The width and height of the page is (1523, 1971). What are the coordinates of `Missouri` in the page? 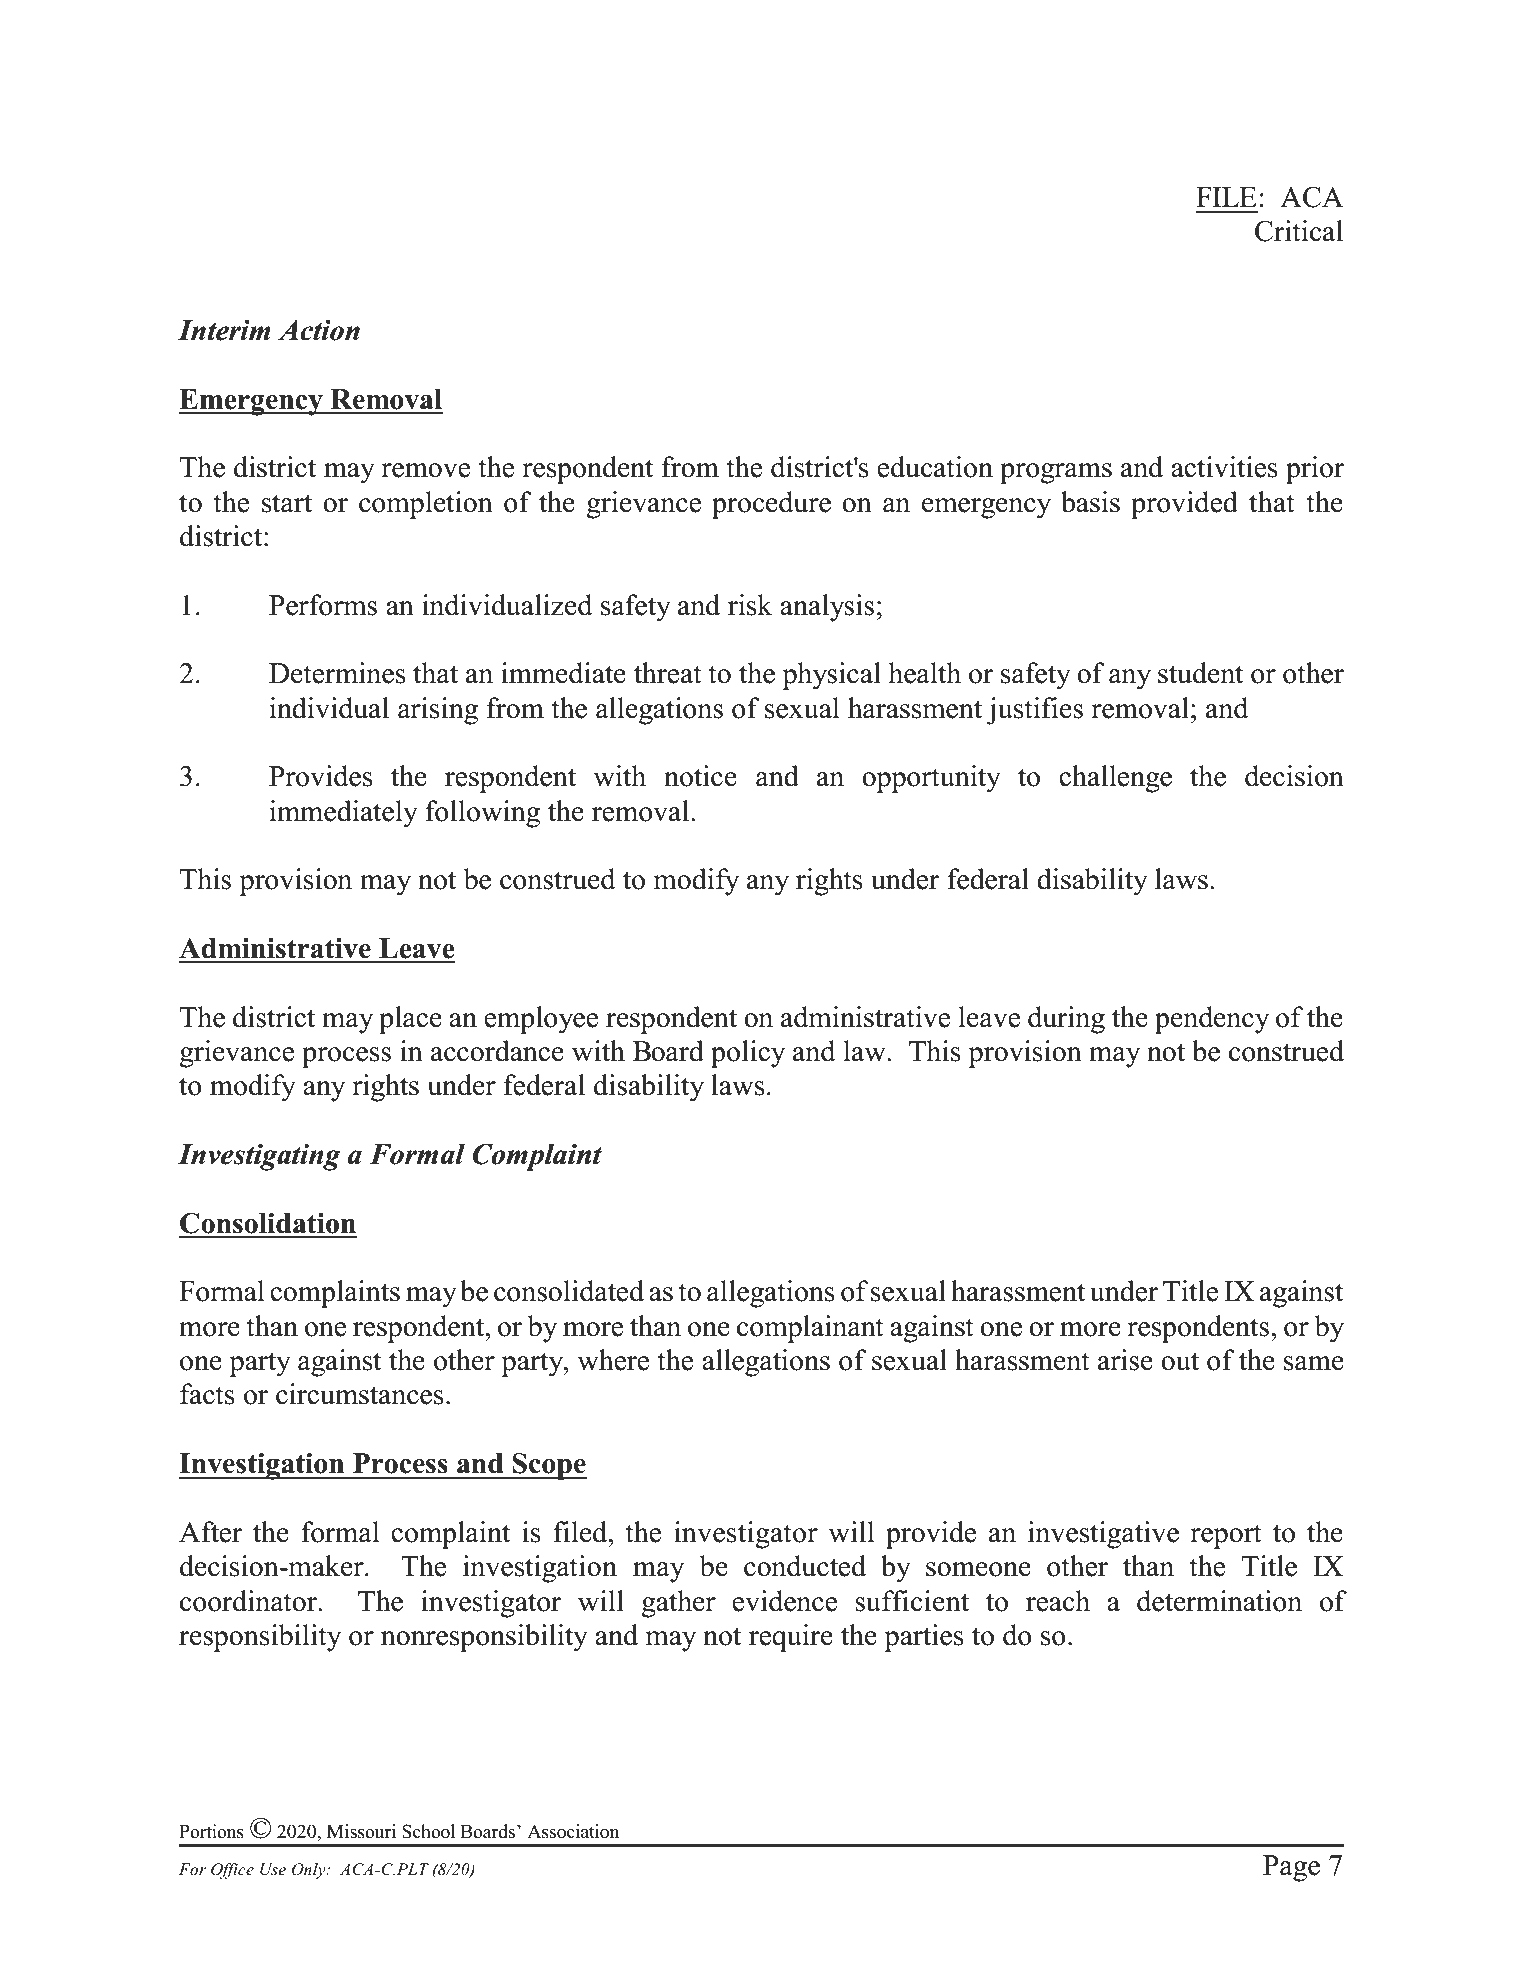 It's located at (361, 1831).
